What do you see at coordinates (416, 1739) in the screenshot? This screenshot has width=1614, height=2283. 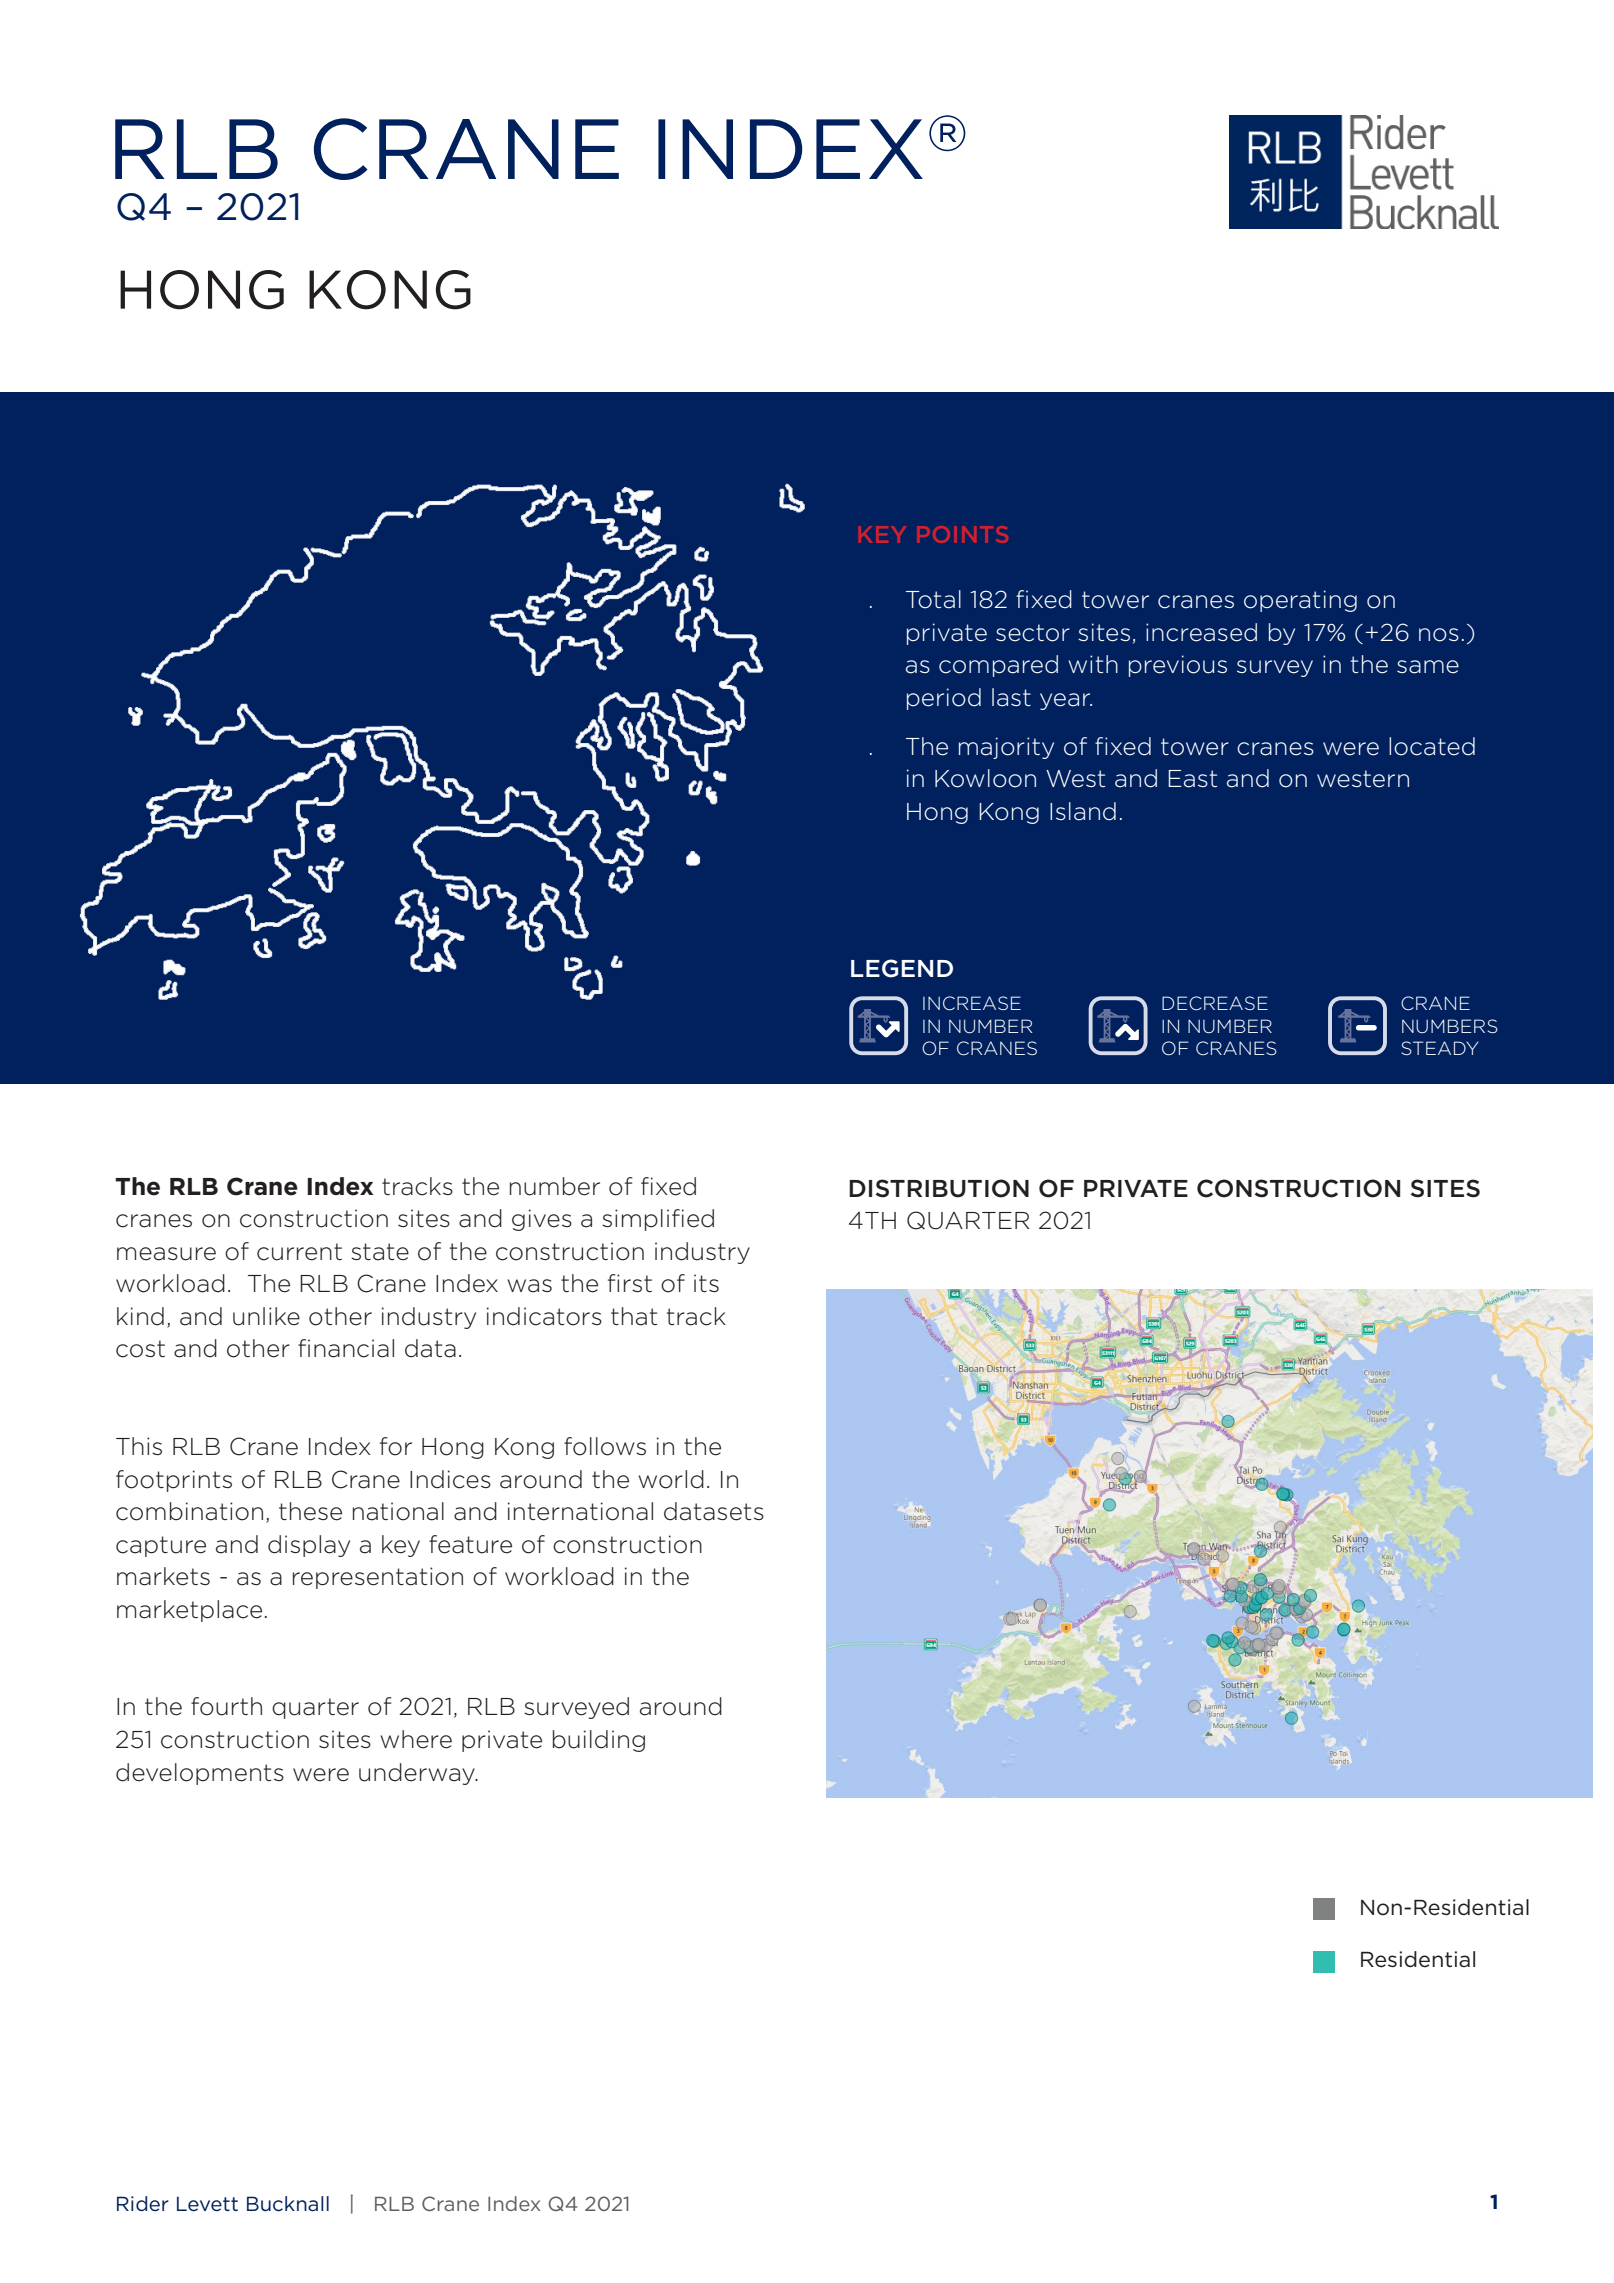 I see `where` at bounding box center [416, 1739].
